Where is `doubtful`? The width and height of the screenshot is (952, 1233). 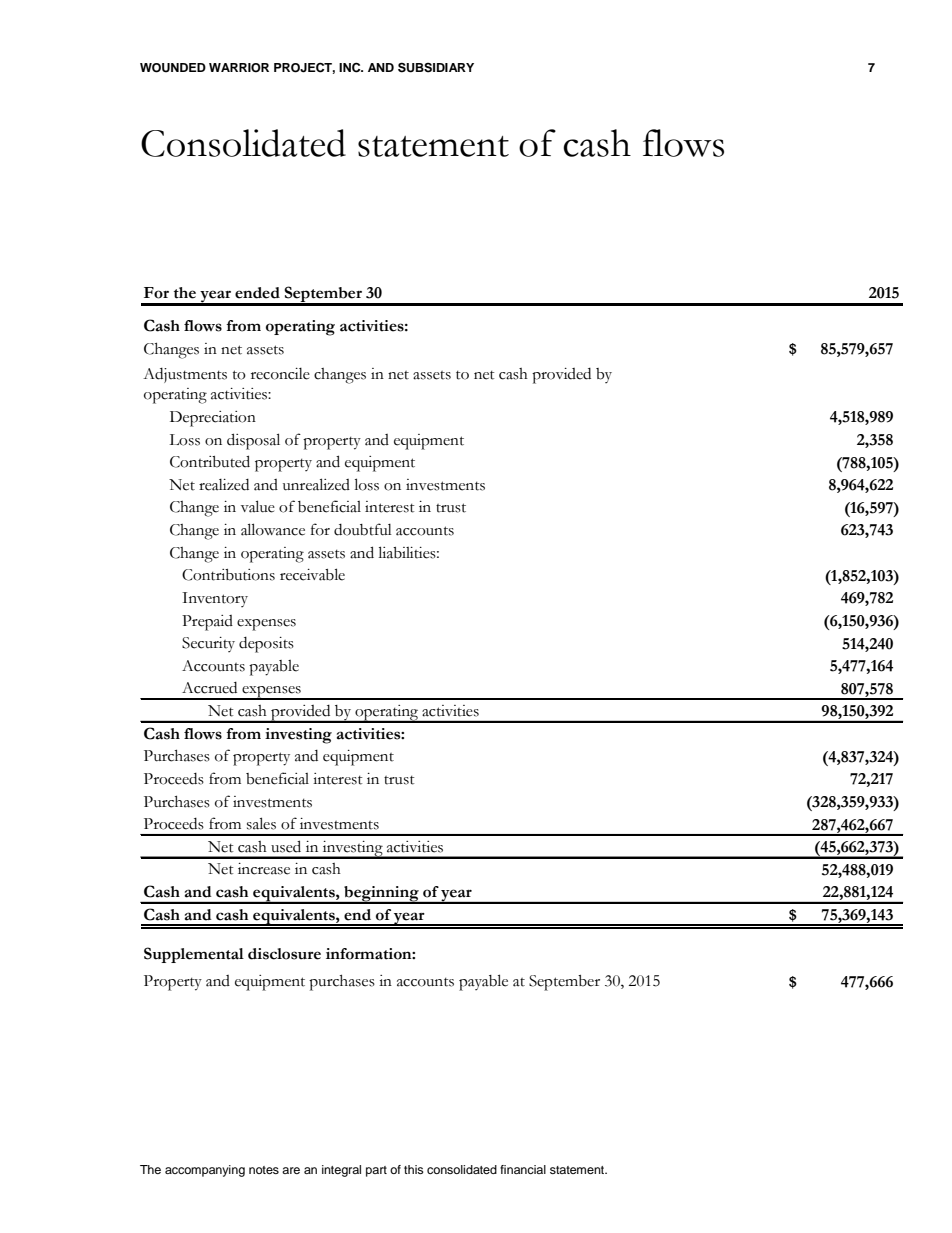
doubtful is located at coordinates (363, 529).
